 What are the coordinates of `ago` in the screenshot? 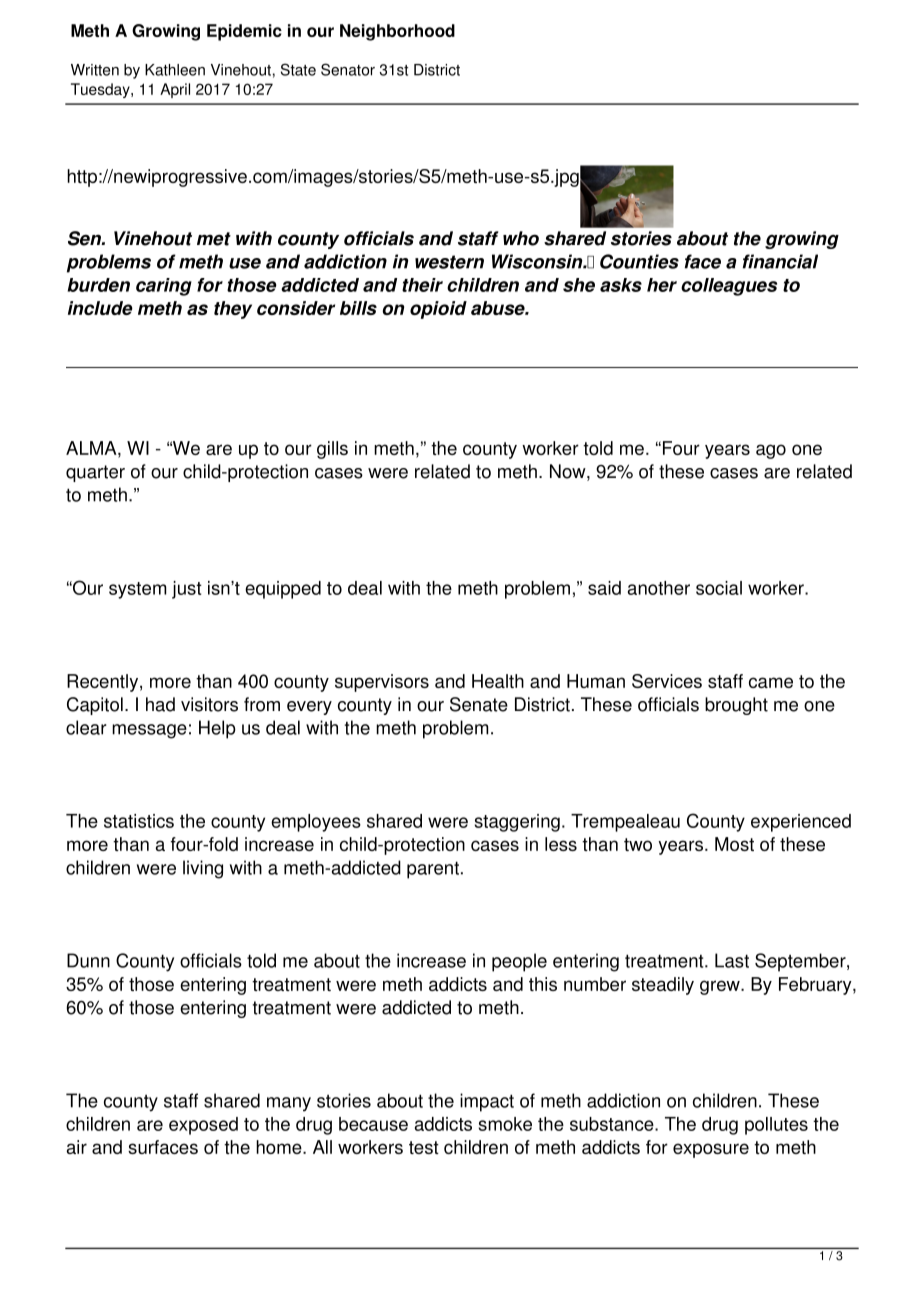 It's located at (771, 451).
